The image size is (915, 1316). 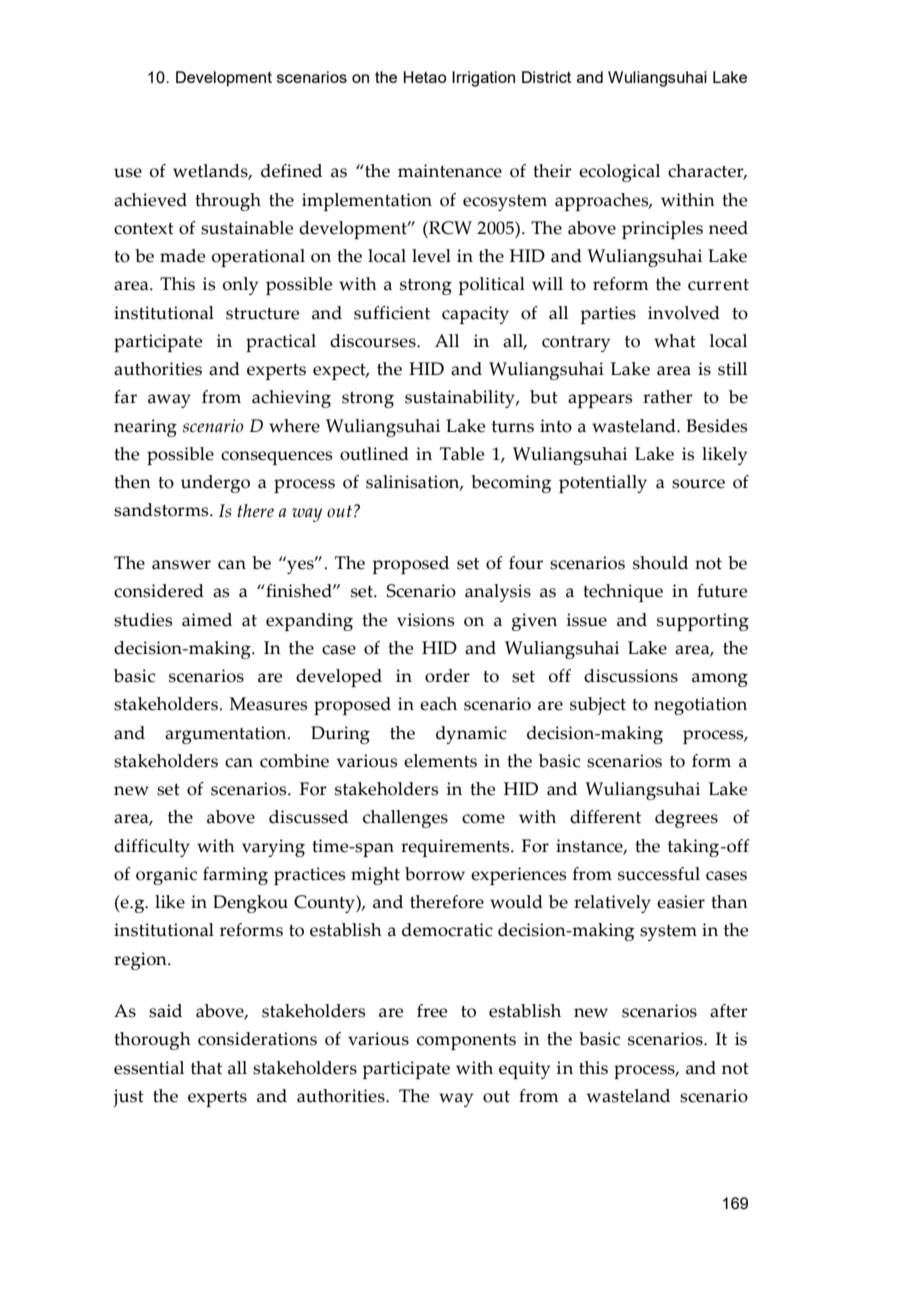 I want to click on away, so click(x=169, y=401).
